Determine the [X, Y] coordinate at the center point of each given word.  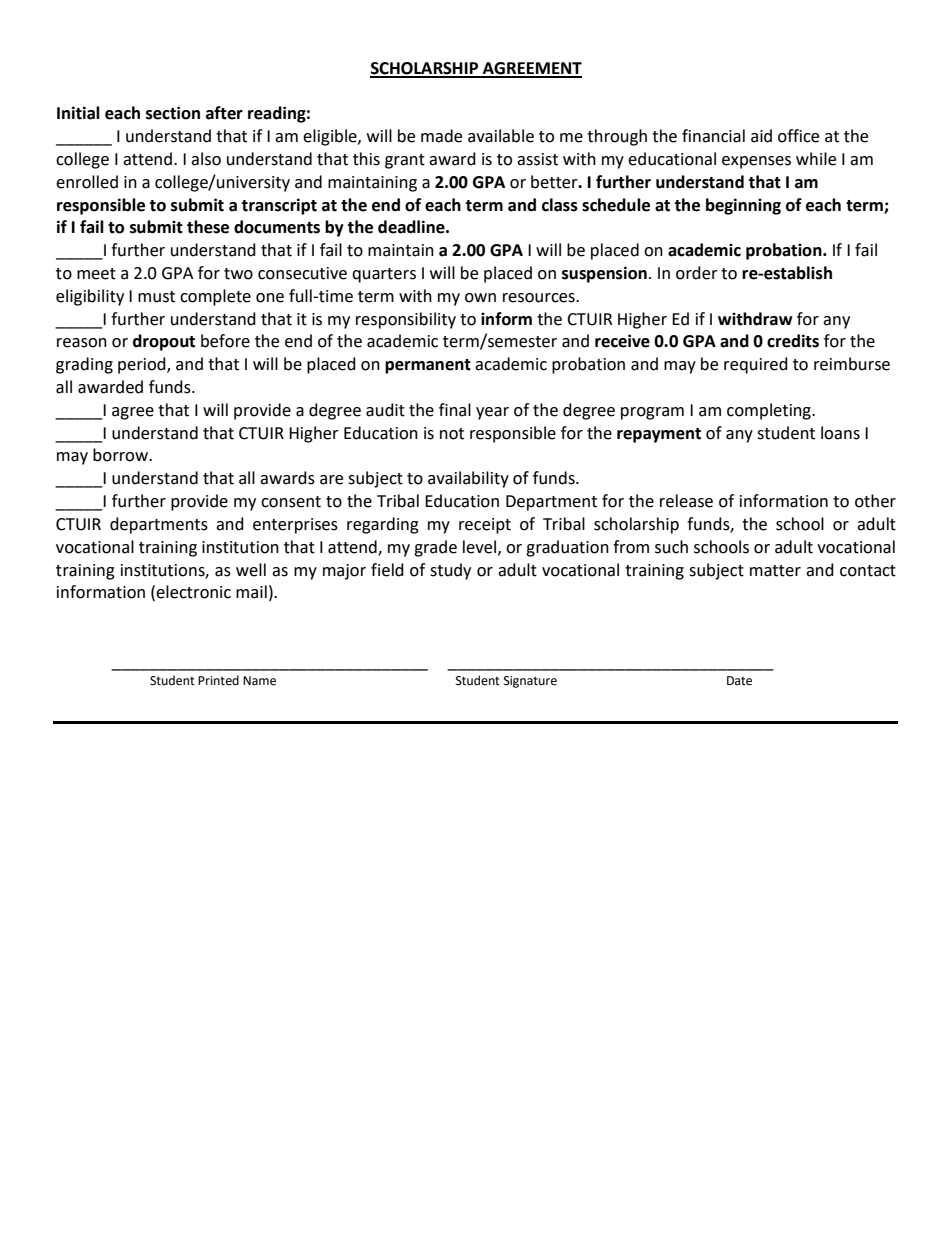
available [501, 136]
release [686, 501]
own [480, 298]
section [173, 113]
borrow [121, 455]
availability [468, 479]
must [156, 297]
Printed [218, 680]
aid [761, 136]
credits [793, 341]
